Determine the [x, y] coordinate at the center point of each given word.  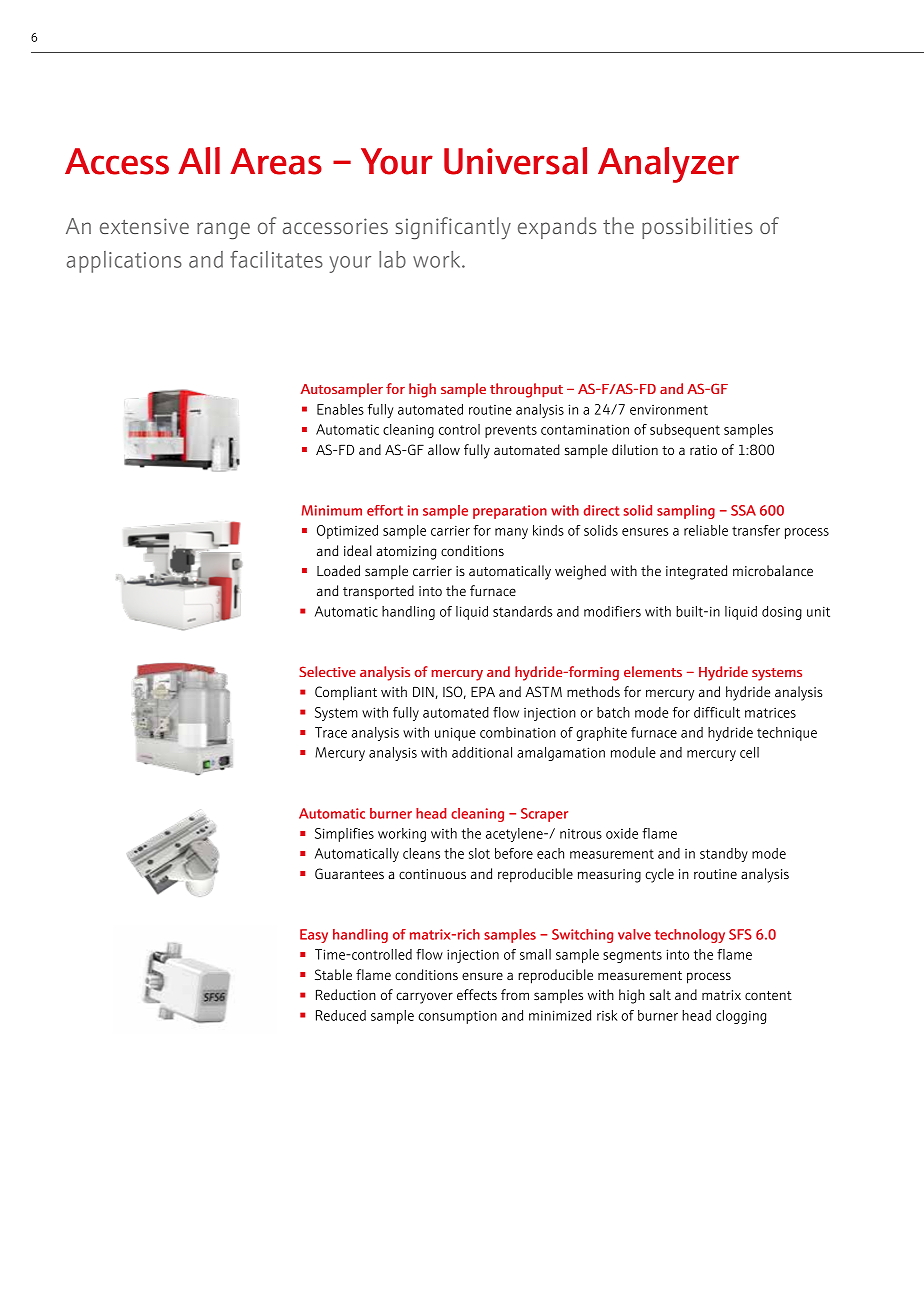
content [768, 995]
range [223, 231]
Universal [515, 161]
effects [477, 994]
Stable [333, 974]
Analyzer [668, 165]
